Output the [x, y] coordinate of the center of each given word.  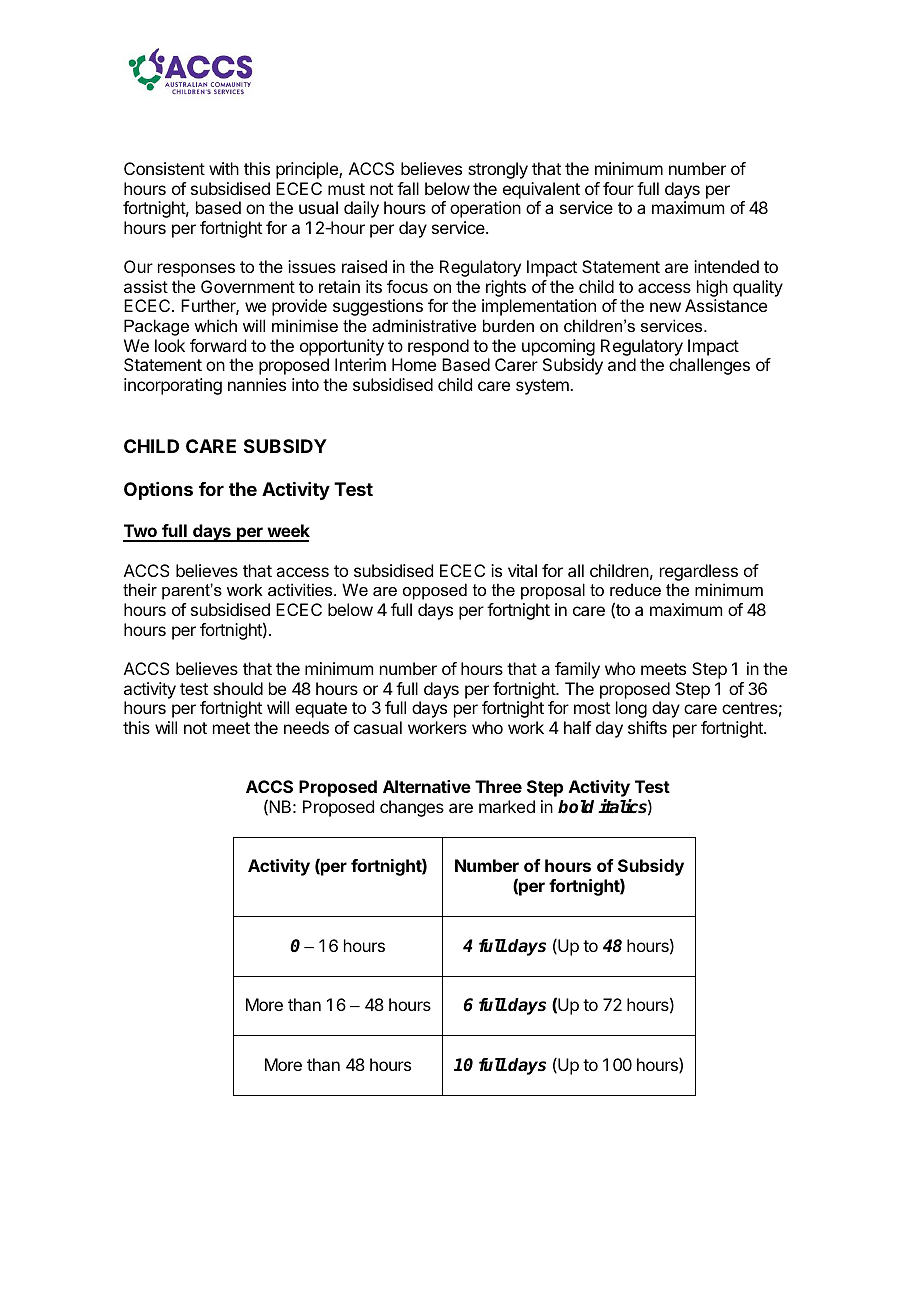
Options [158, 491]
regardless [699, 572]
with [224, 168]
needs [306, 727]
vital [522, 570]
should [238, 688]
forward [218, 345]
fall [408, 188]
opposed [435, 591]
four [618, 188]
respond [438, 347]
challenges [709, 366]
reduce [635, 589]
